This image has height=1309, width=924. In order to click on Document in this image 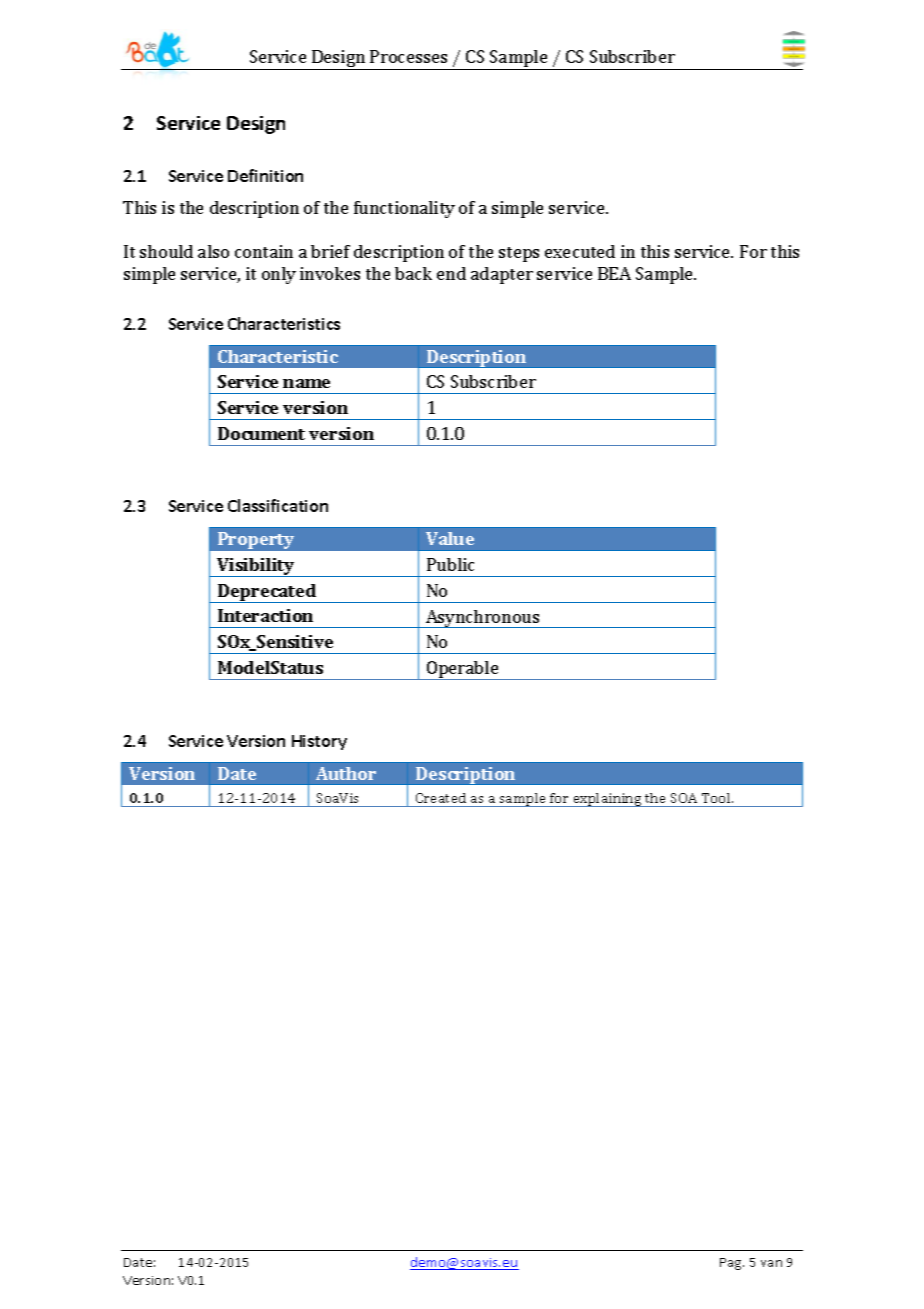, I will do `click(261, 433)`.
